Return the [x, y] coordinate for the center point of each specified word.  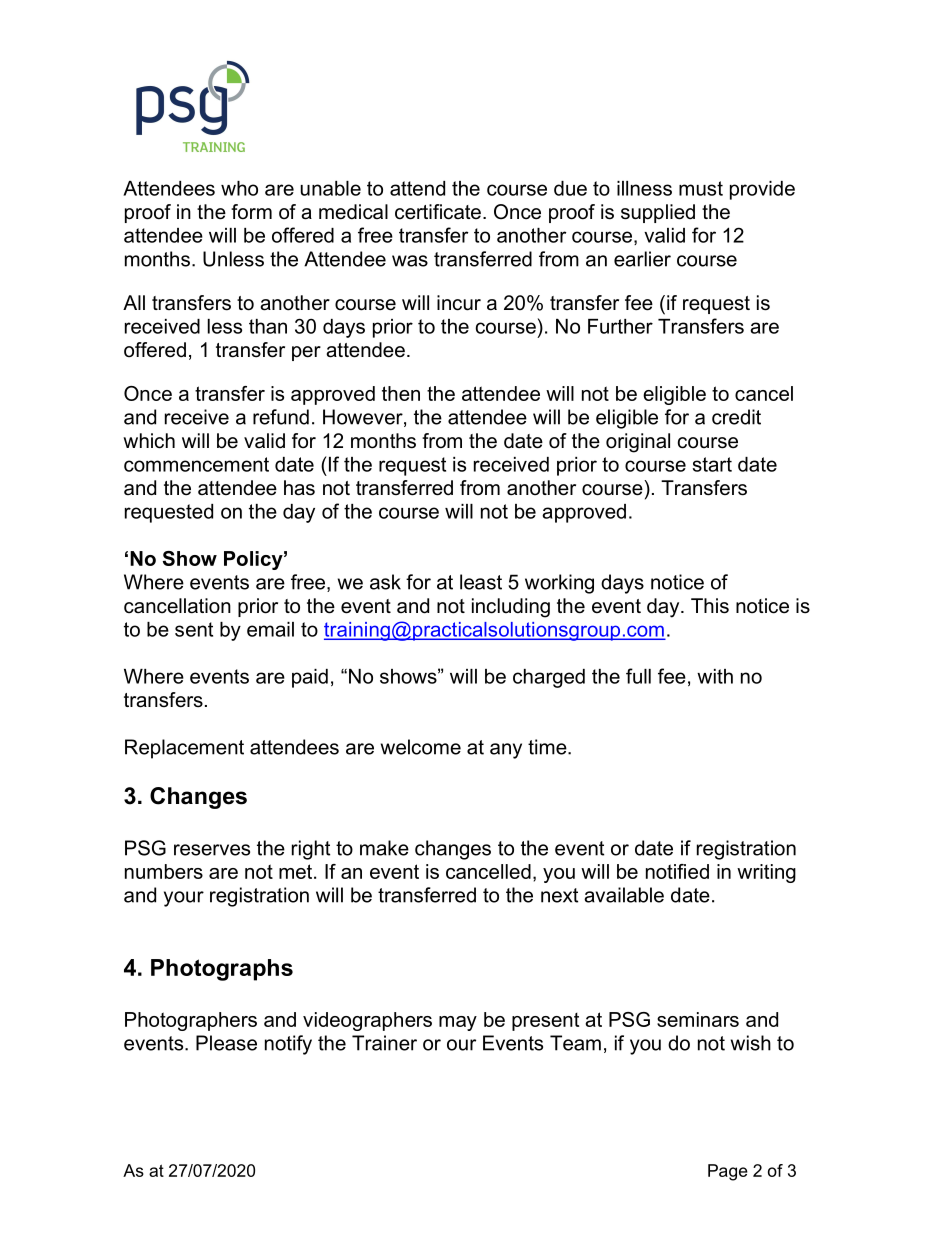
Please [226, 1043]
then [401, 393]
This [710, 606]
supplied [658, 213]
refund [281, 417]
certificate [438, 212]
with [715, 676]
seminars [698, 1019]
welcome [421, 747]
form [251, 212]
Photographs [222, 970]
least [481, 582]
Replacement [184, 749]
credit [736, 417]
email [270, 629]
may [458, 1023]
